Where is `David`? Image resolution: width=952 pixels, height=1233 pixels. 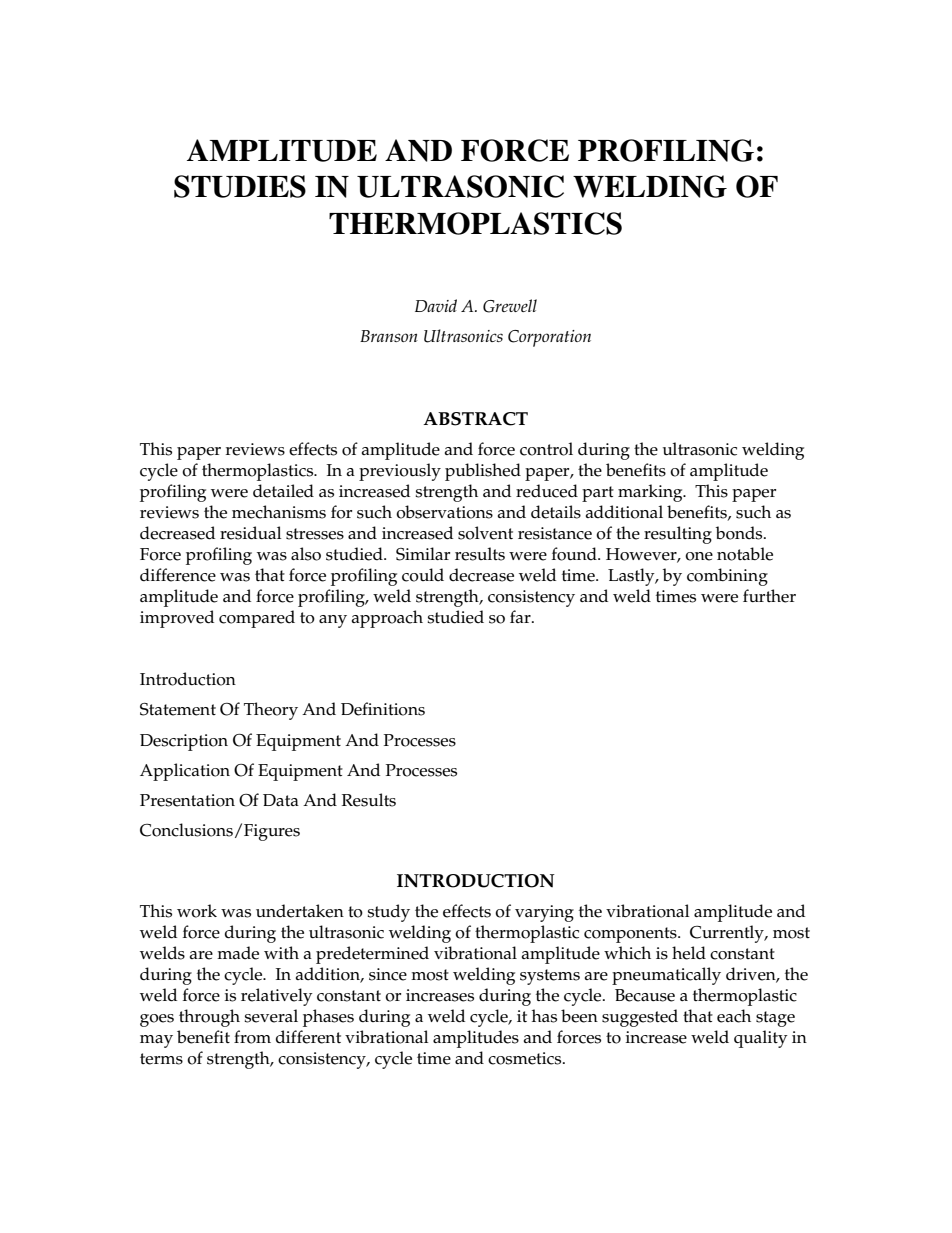 David is located at coordinates (436, 305).
